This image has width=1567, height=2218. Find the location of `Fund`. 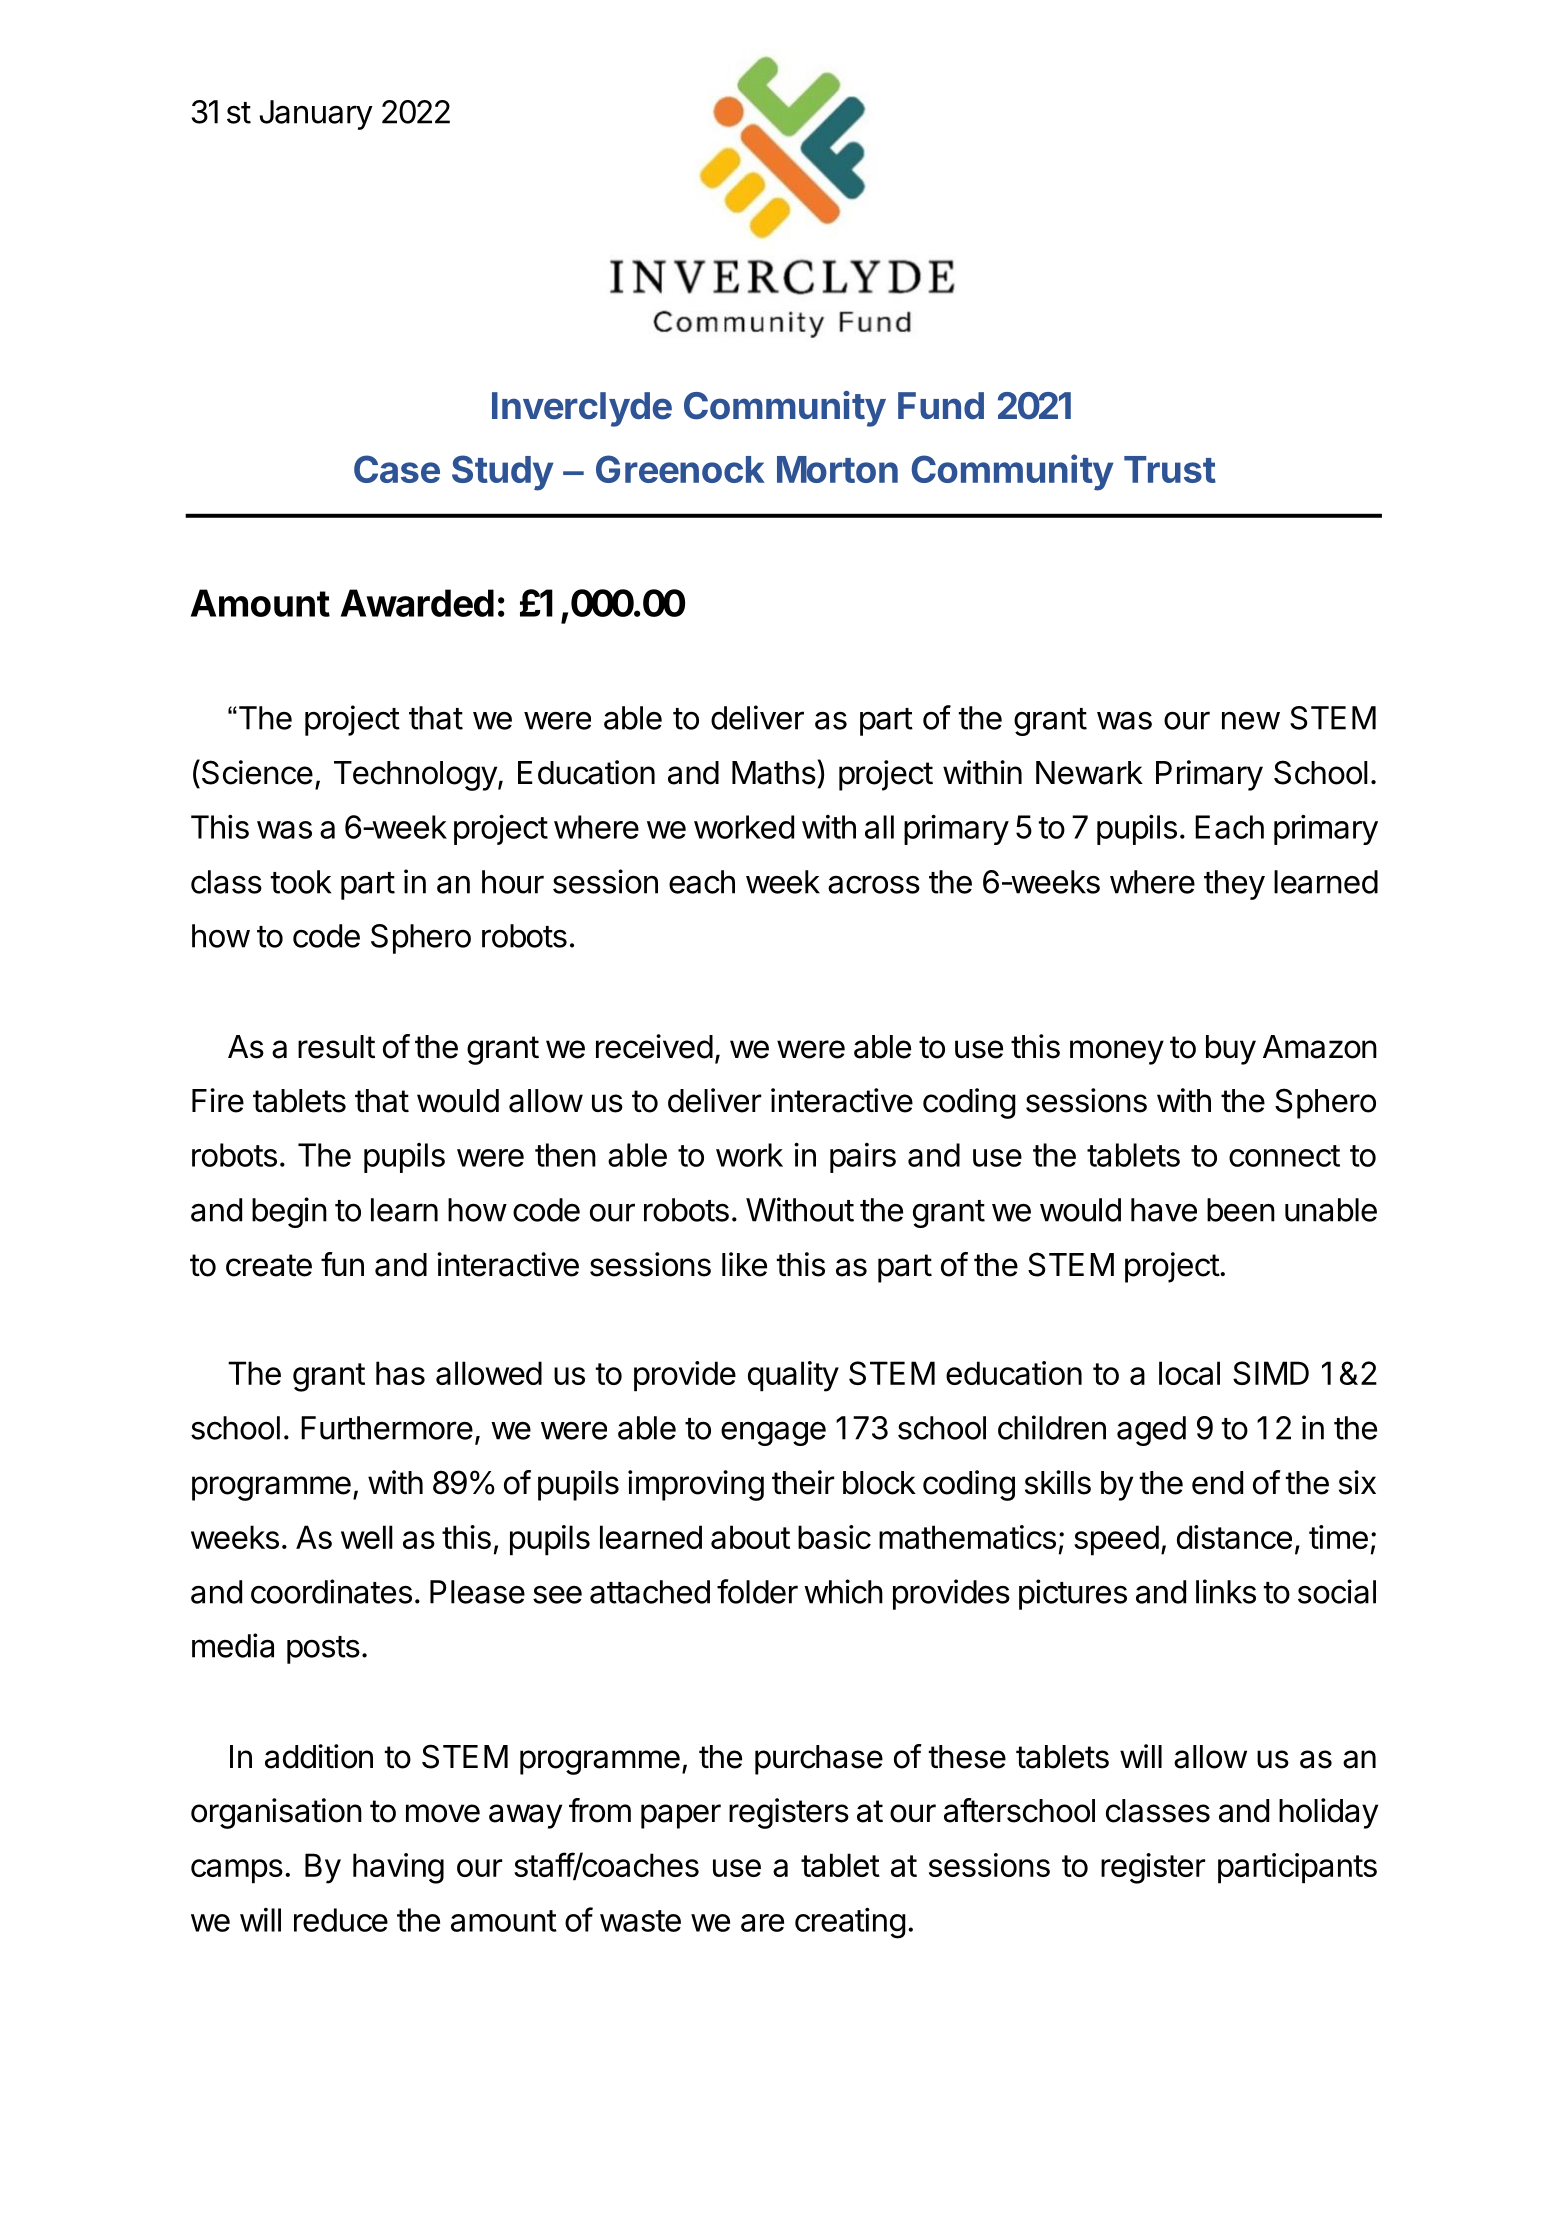

Fund is located at coordinates (941, 406).
